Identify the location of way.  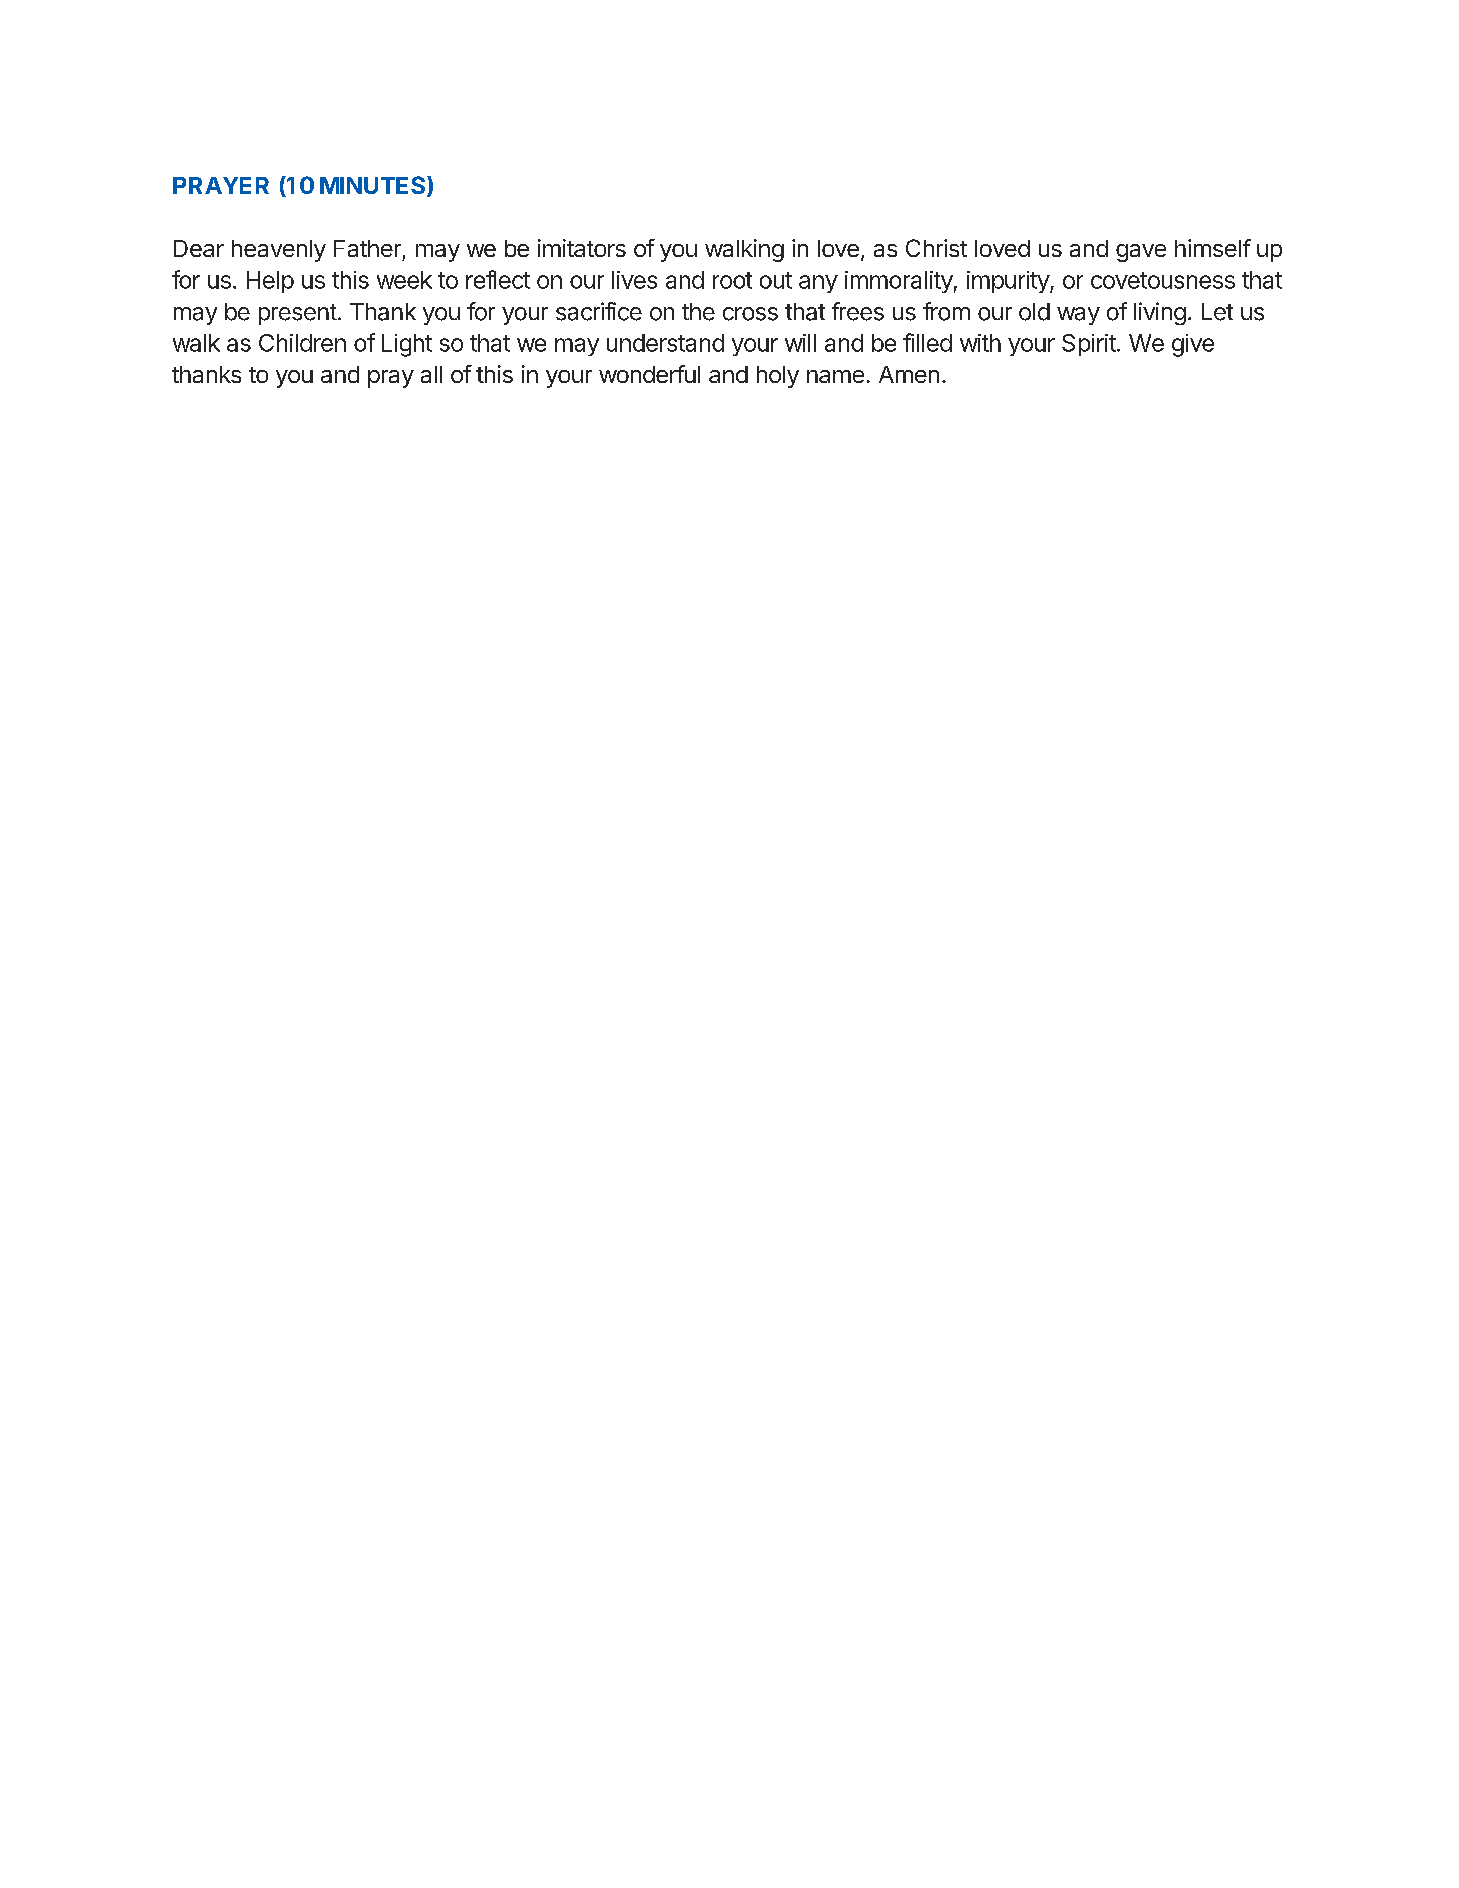
(1078, 316).
